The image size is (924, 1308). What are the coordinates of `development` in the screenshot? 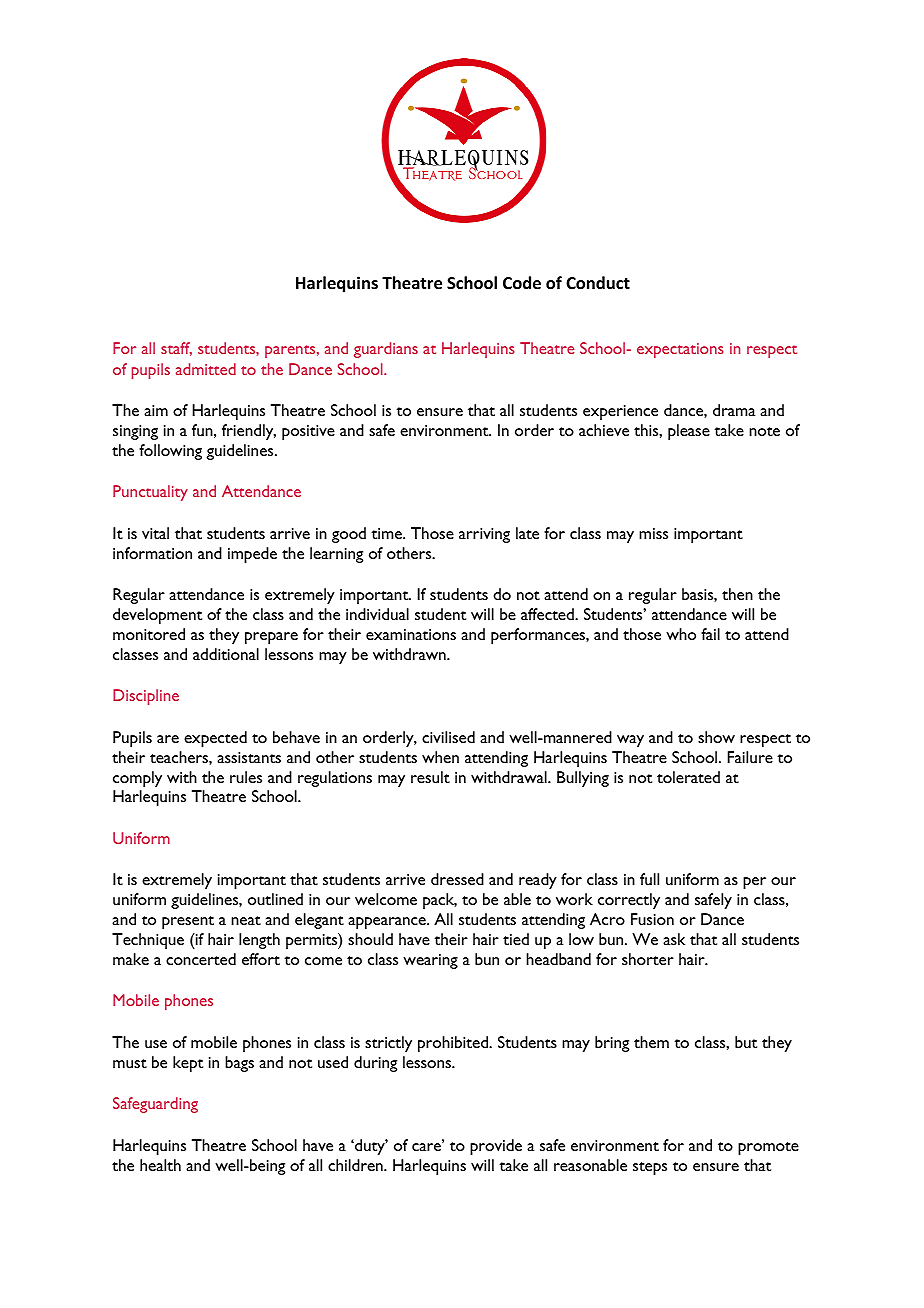 It's located at (157, 616).
